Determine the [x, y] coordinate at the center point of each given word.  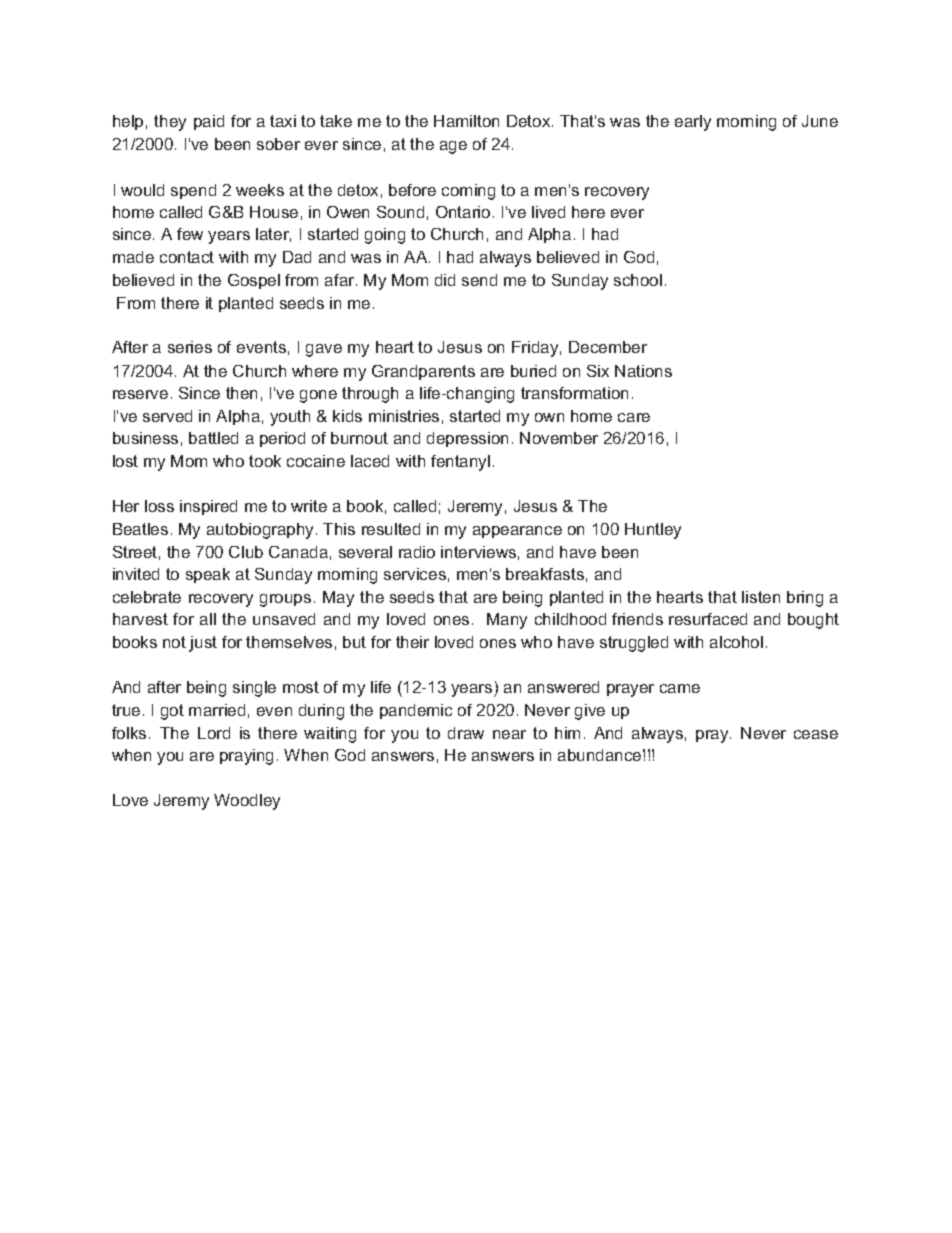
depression [467, 439]
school [638, 280]
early [693, 123]
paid [209, 122]
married [217, 710]
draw [466, 733]
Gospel [254, 281]
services [415, 574]
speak [208, 575]
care [634, 417]
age [453, 147]
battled [213, 438]
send [479, 280]
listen [761, 597]
